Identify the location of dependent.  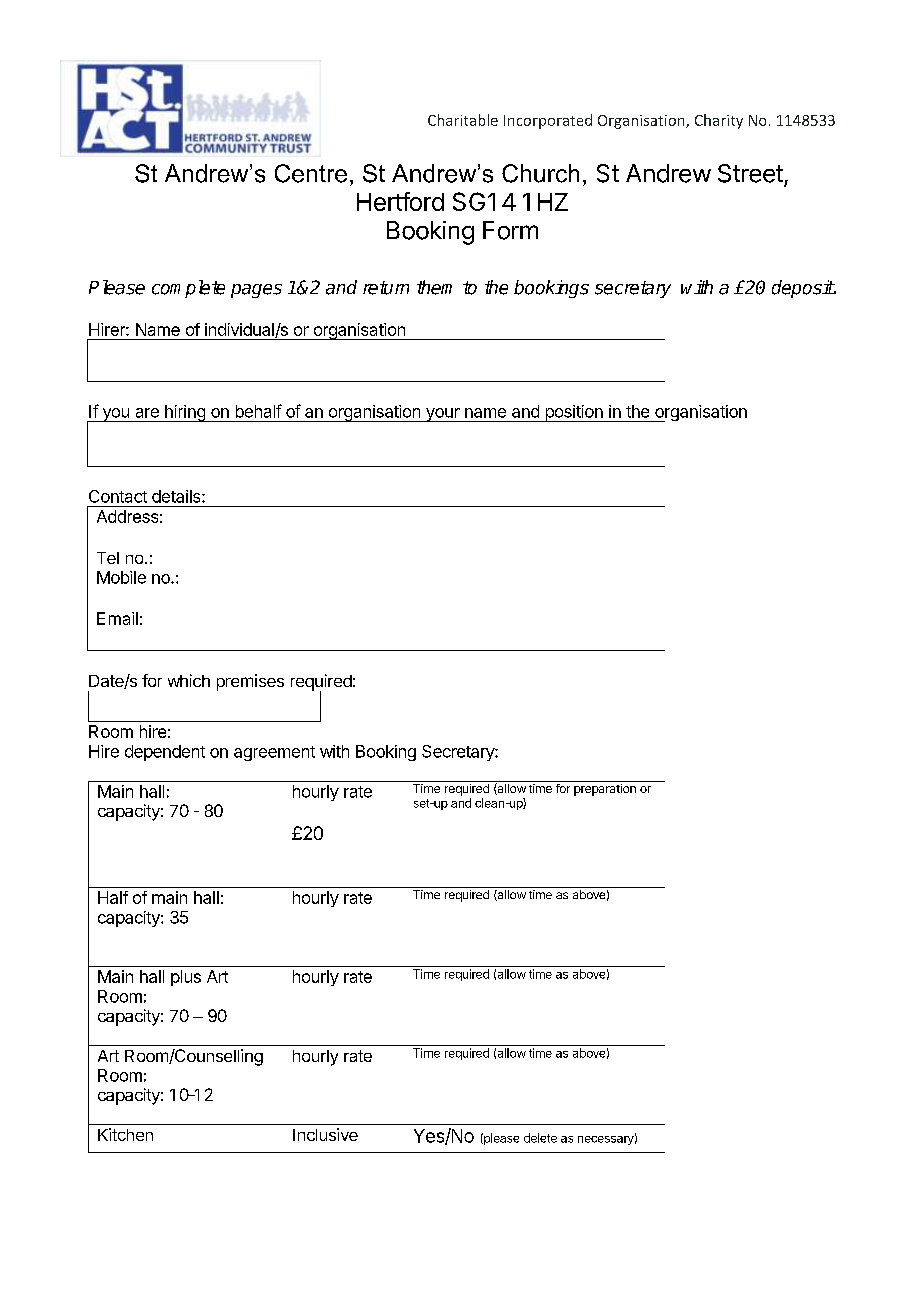
(165, 753).
